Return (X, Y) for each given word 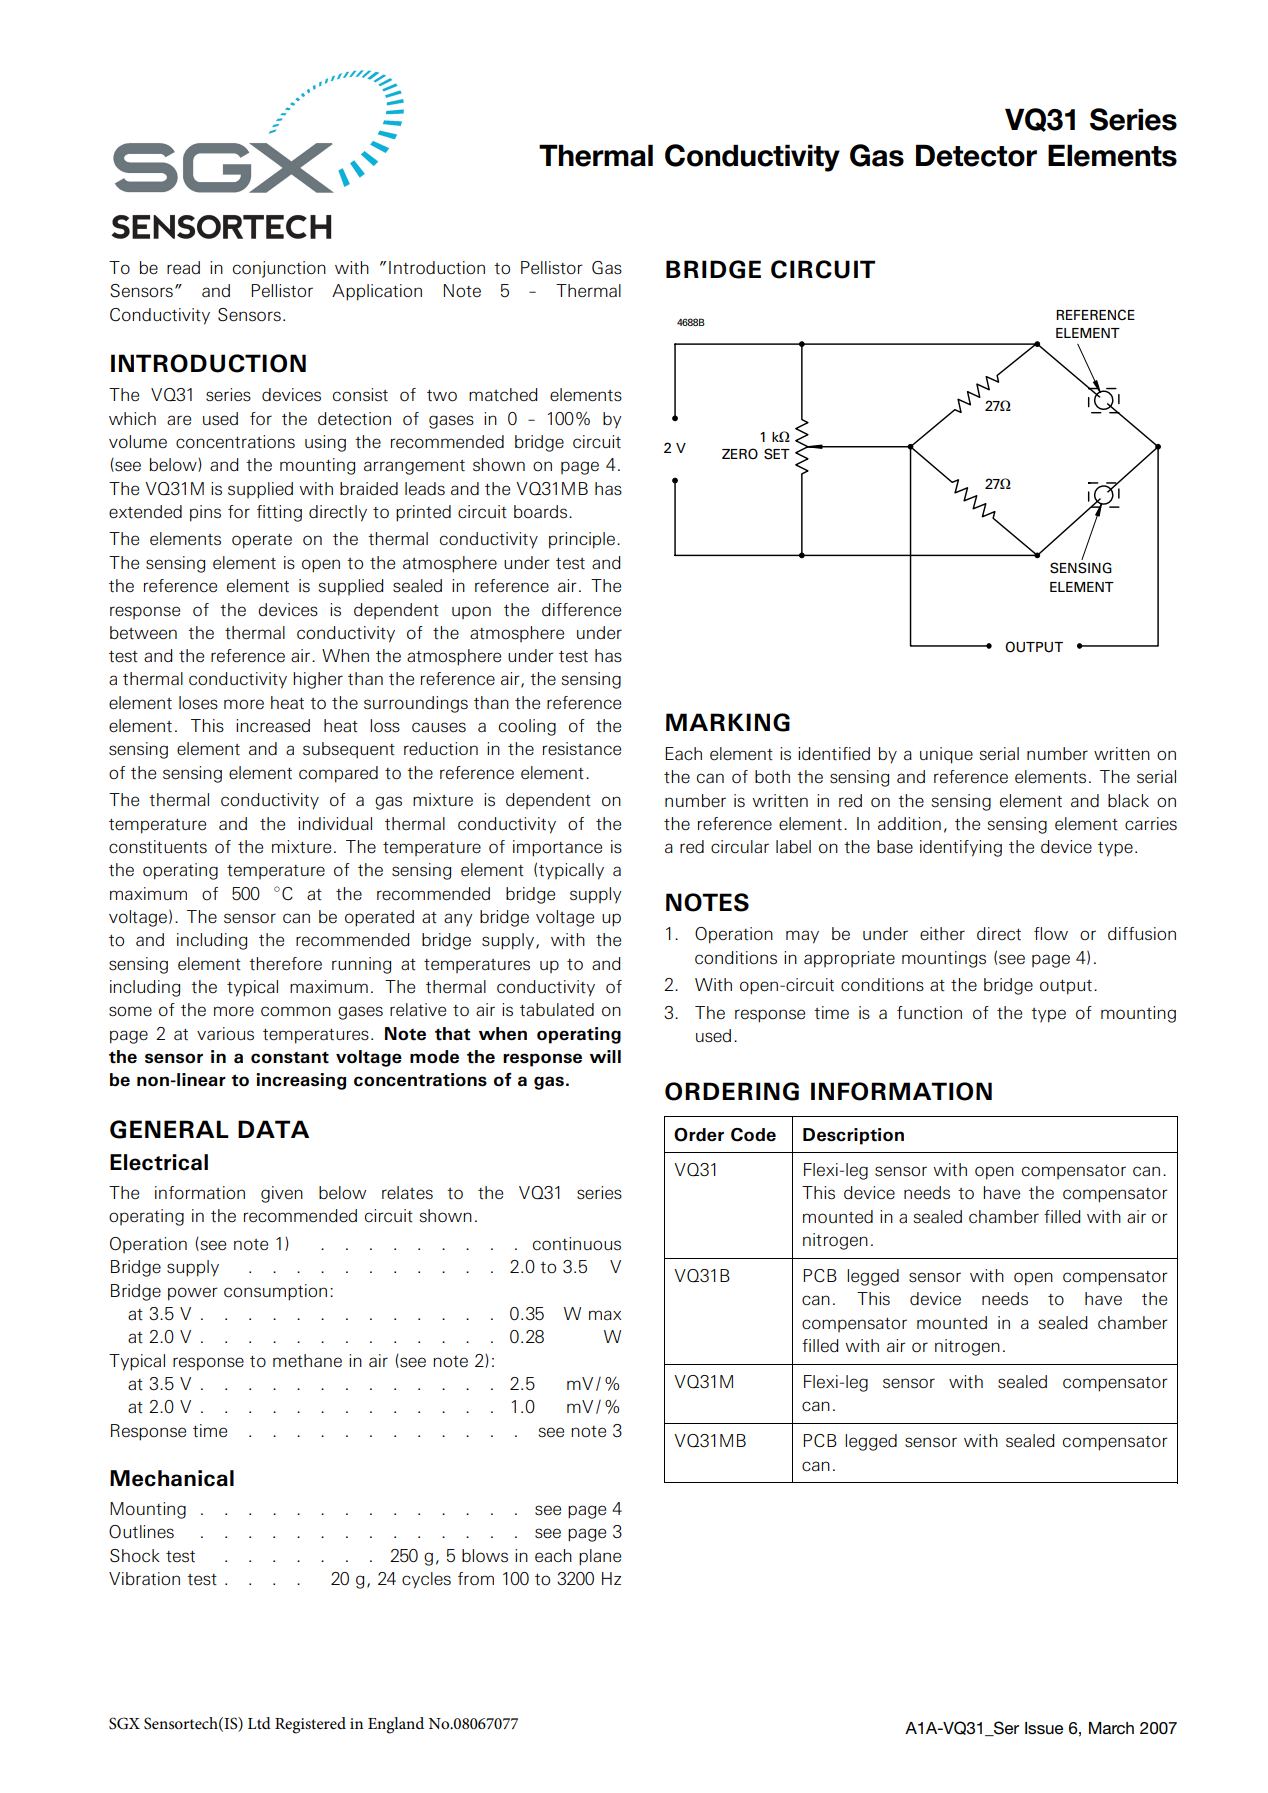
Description (853, 1136)
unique (946, 755)
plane (600, 1557)
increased (273, 726)
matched (503, 395)
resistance (582, 749)
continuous (577, 1244)
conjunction (279, 269)
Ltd (259, 1723)
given (282, 1194)
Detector (976, 155)
